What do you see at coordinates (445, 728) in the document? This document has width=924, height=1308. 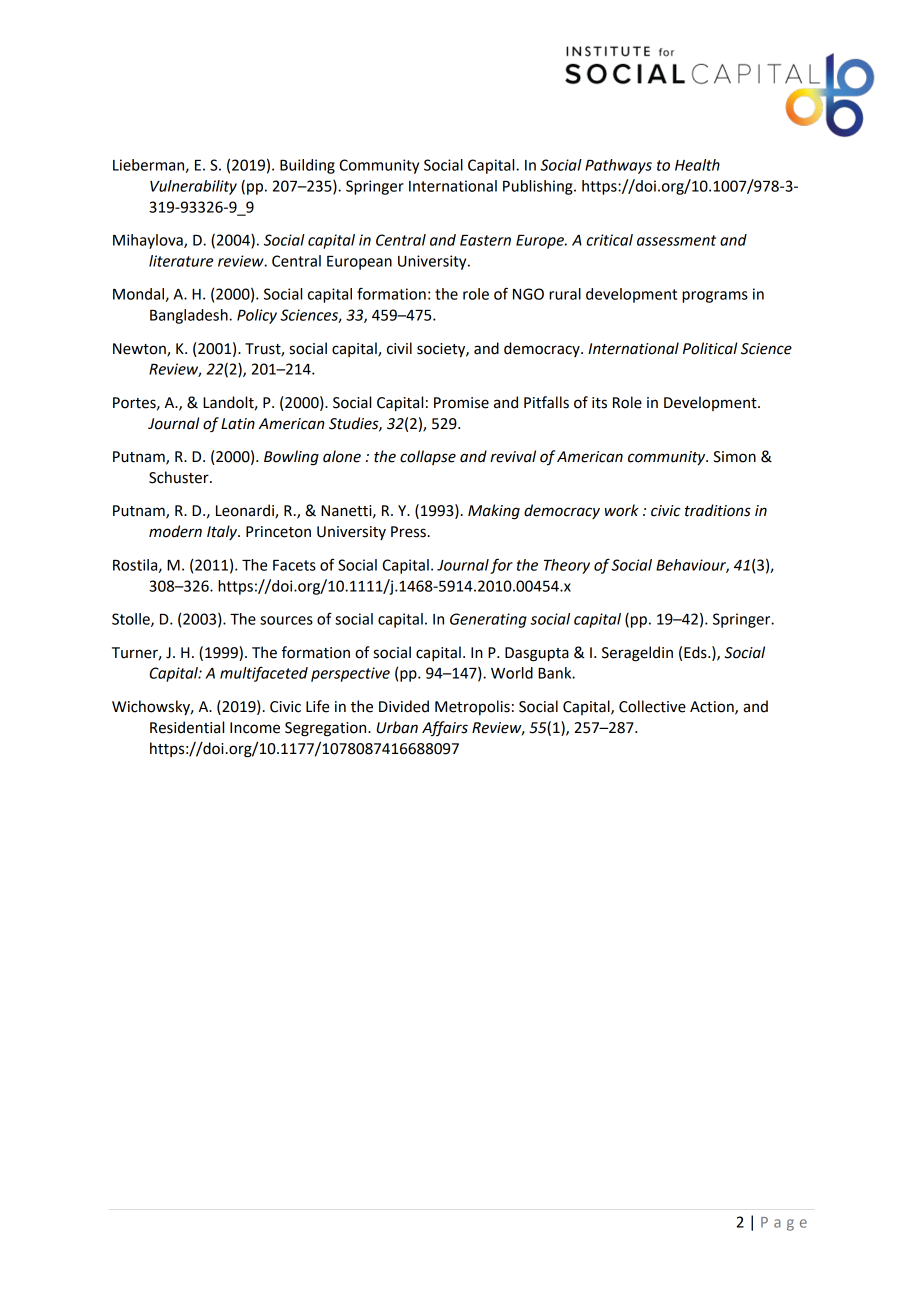 I see `Affairs` at bounding box center [445, 728].
